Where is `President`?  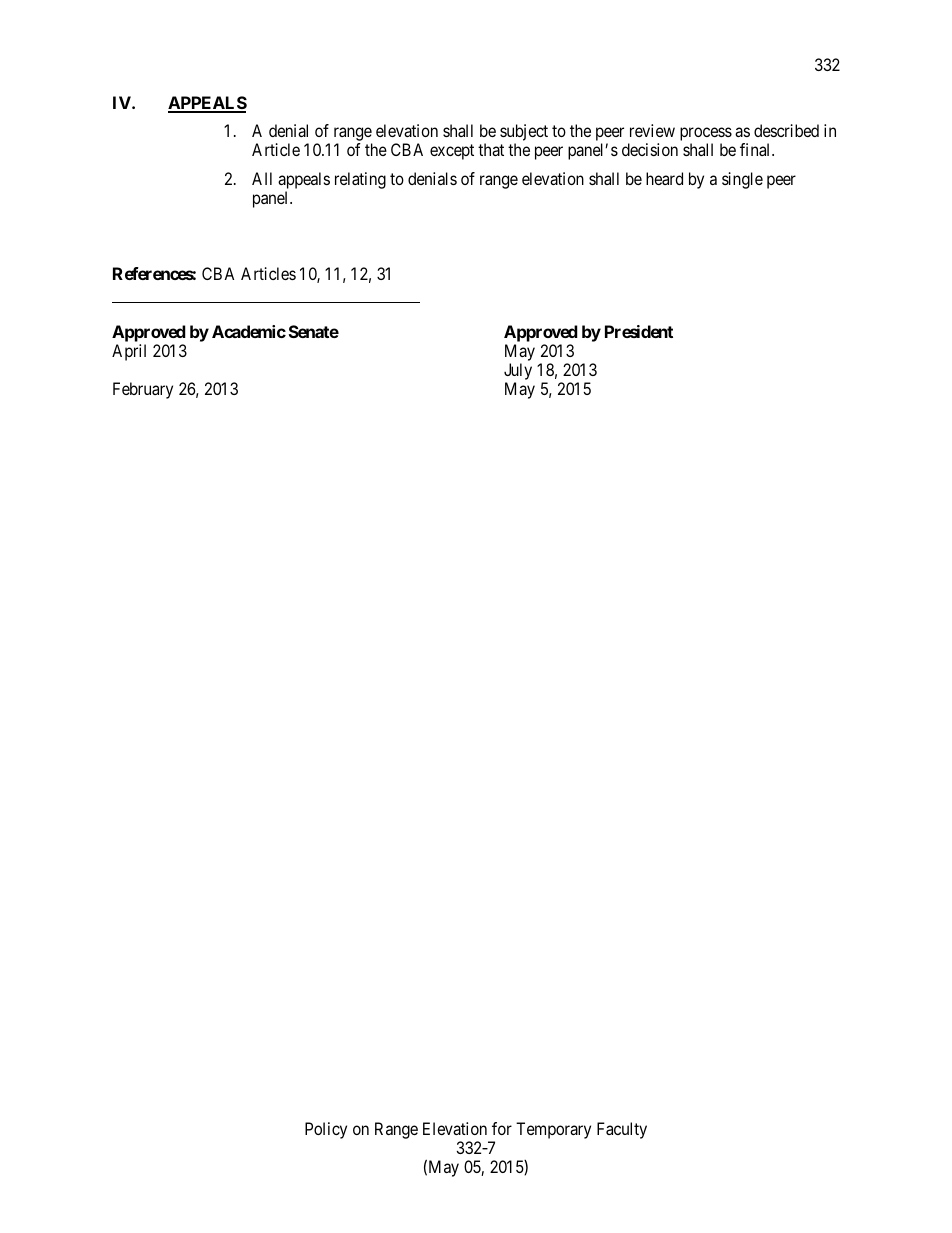
President is located at coordinates (639, 331).
